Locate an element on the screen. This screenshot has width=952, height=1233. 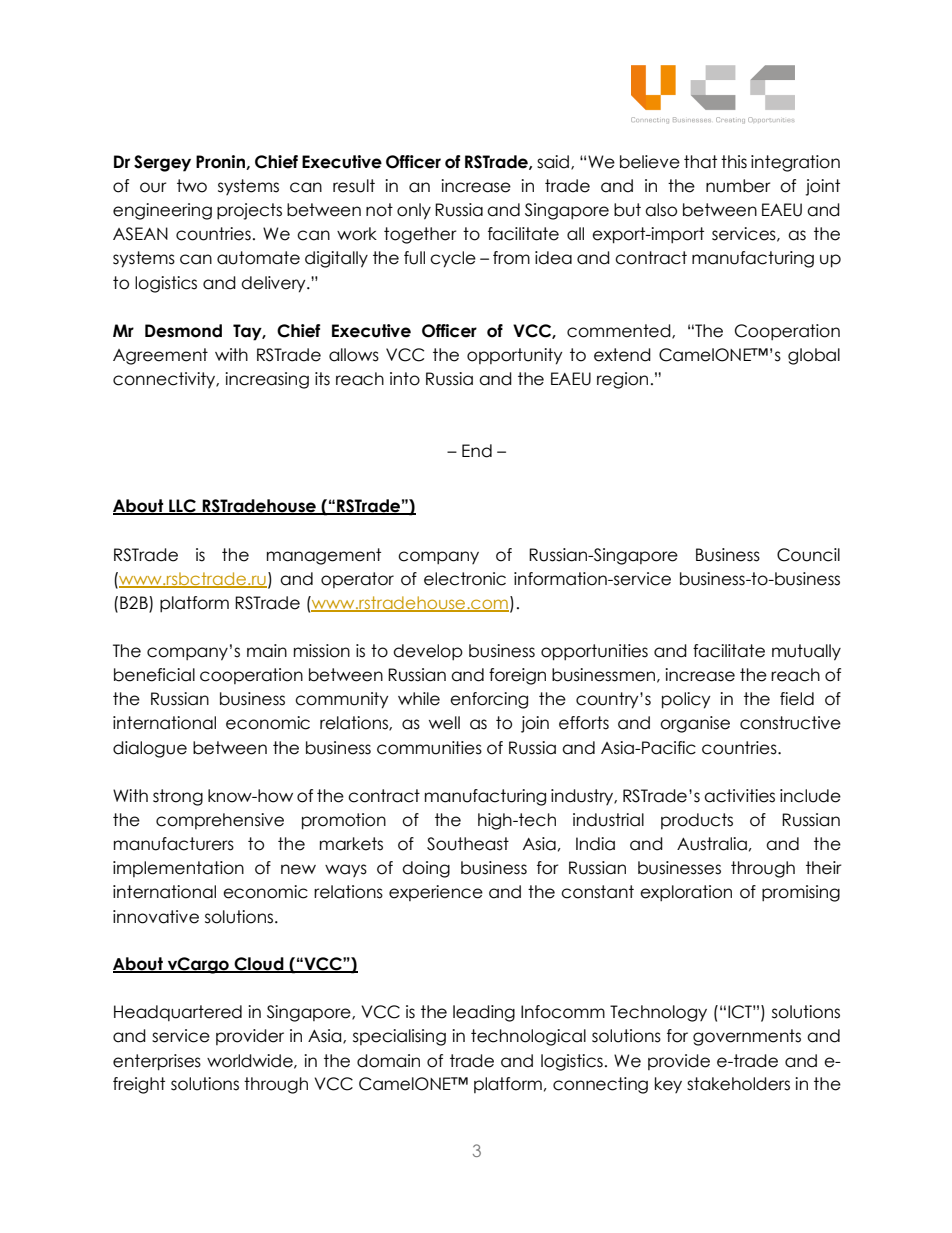
only is located at coordinates (414, 211).
